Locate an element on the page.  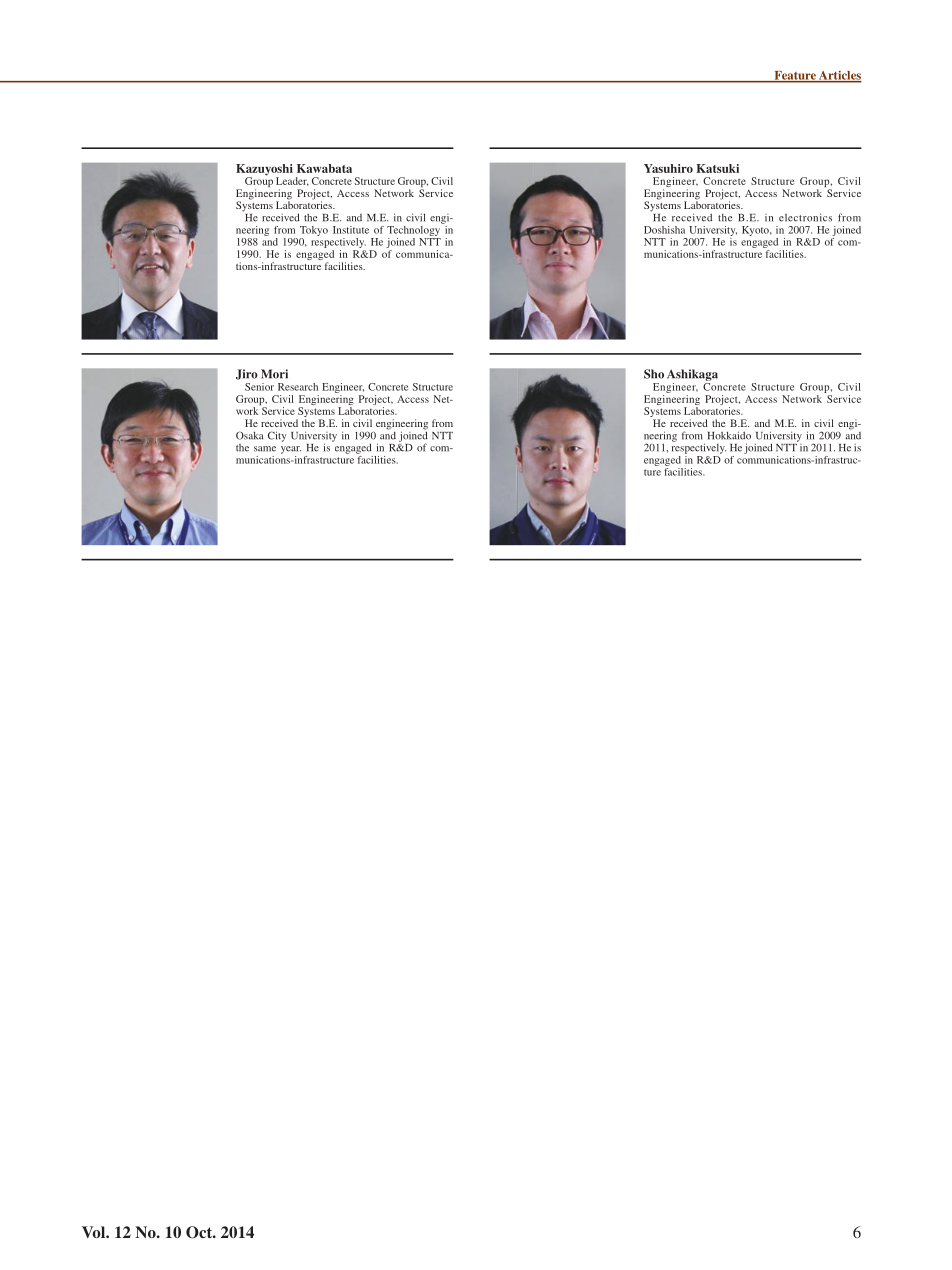
Research is located at coordinates (298, 387).
